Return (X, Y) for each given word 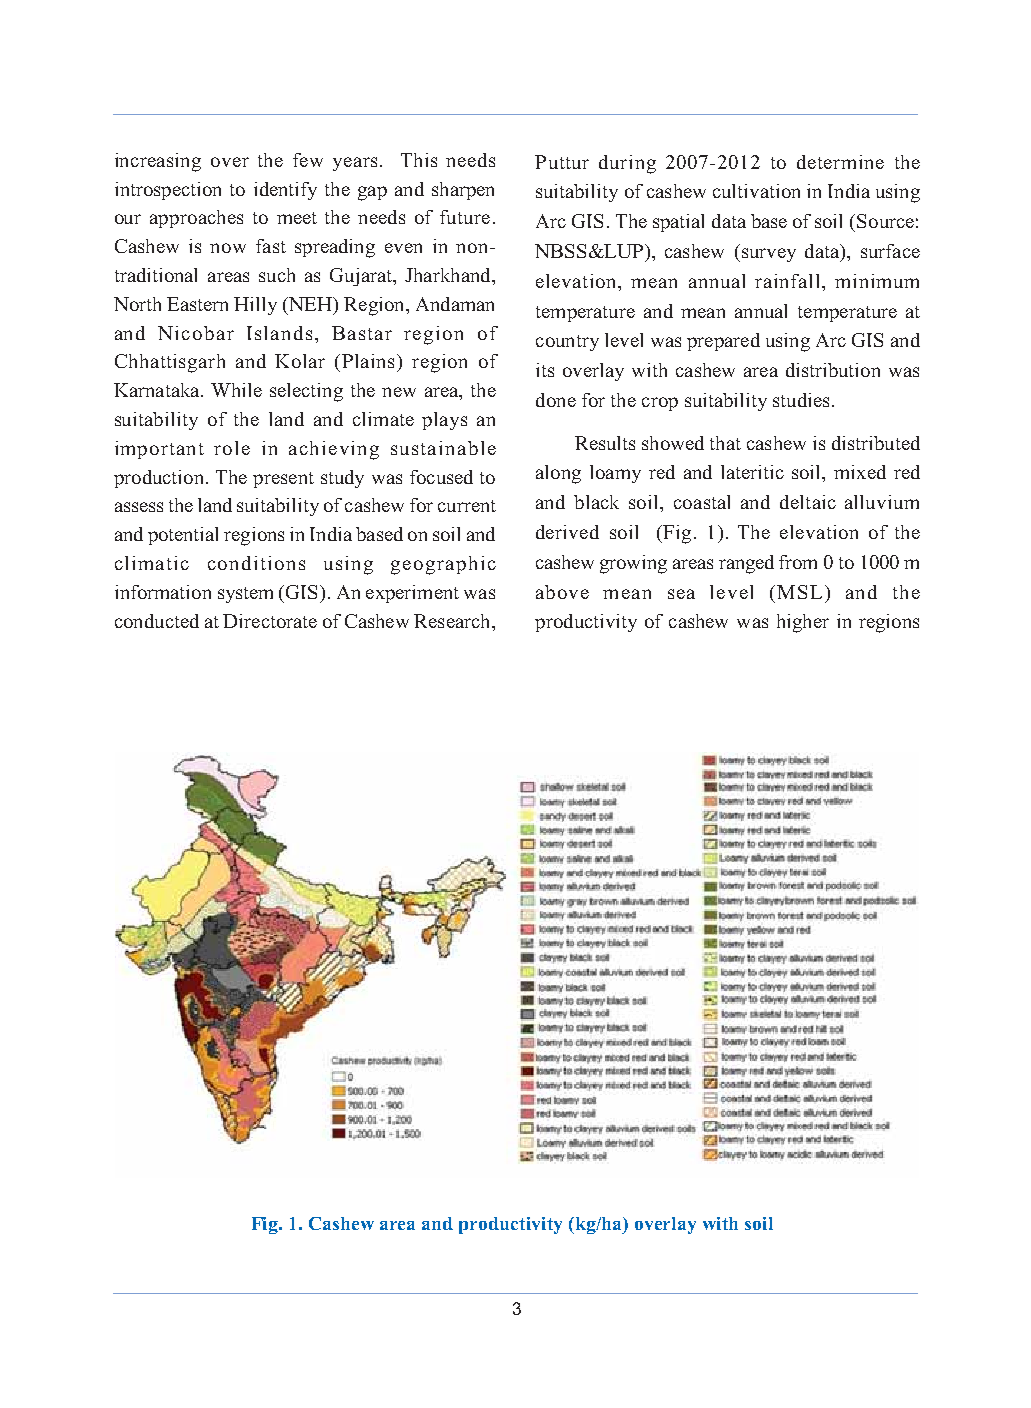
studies (801, 400)
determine (840, 162)
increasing (158, 162)
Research (453, 621)
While (236, 390)
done (556, 400)
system (245, 595)
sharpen (463, 191)
